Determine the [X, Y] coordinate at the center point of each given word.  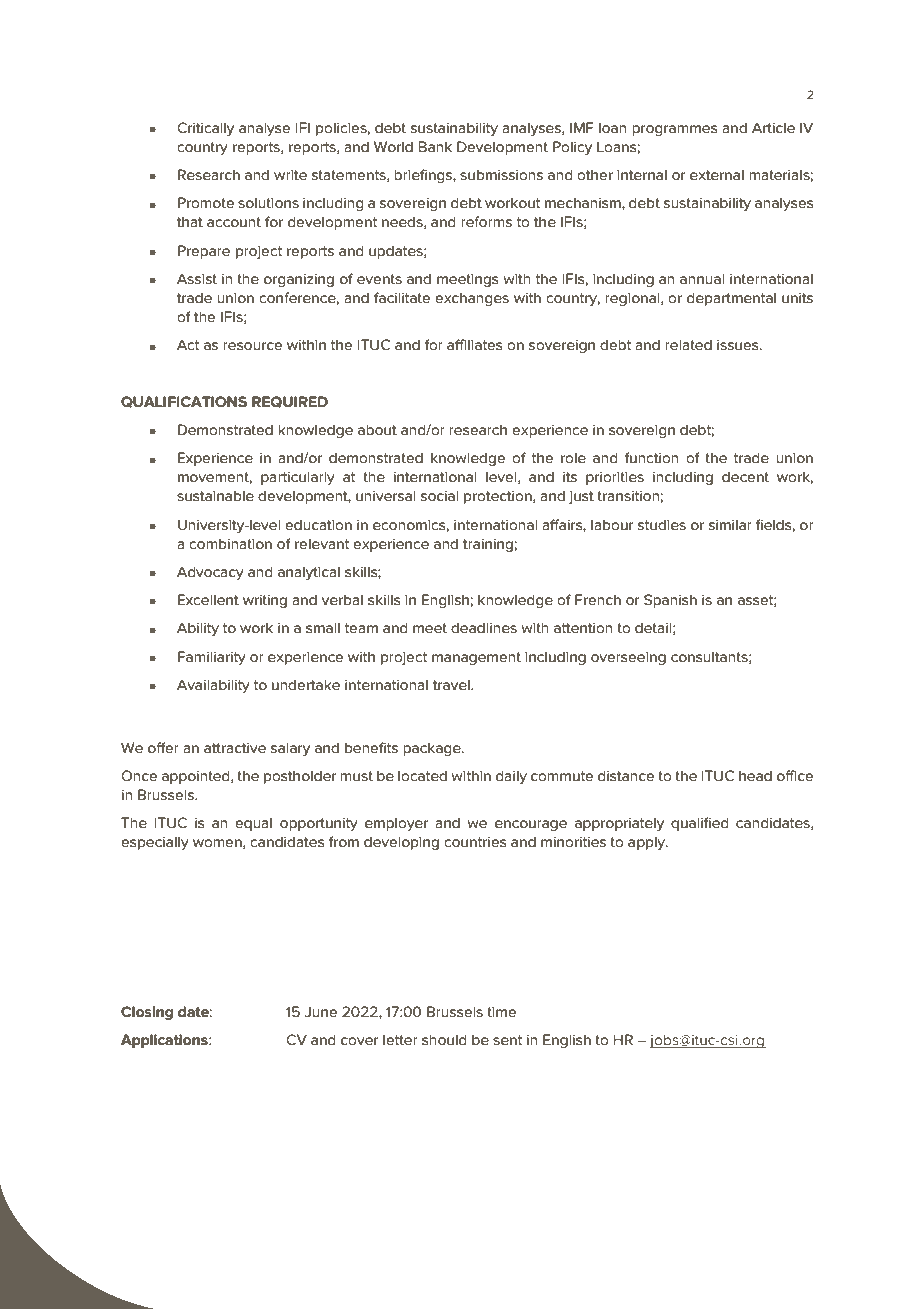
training [488, 545]
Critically [205, 129]
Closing [147, 1013]
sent [507, 1040]
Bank [435, 146]
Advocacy [210, 573]
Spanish [670, 601]
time [501, 1012]
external [717, 174]
